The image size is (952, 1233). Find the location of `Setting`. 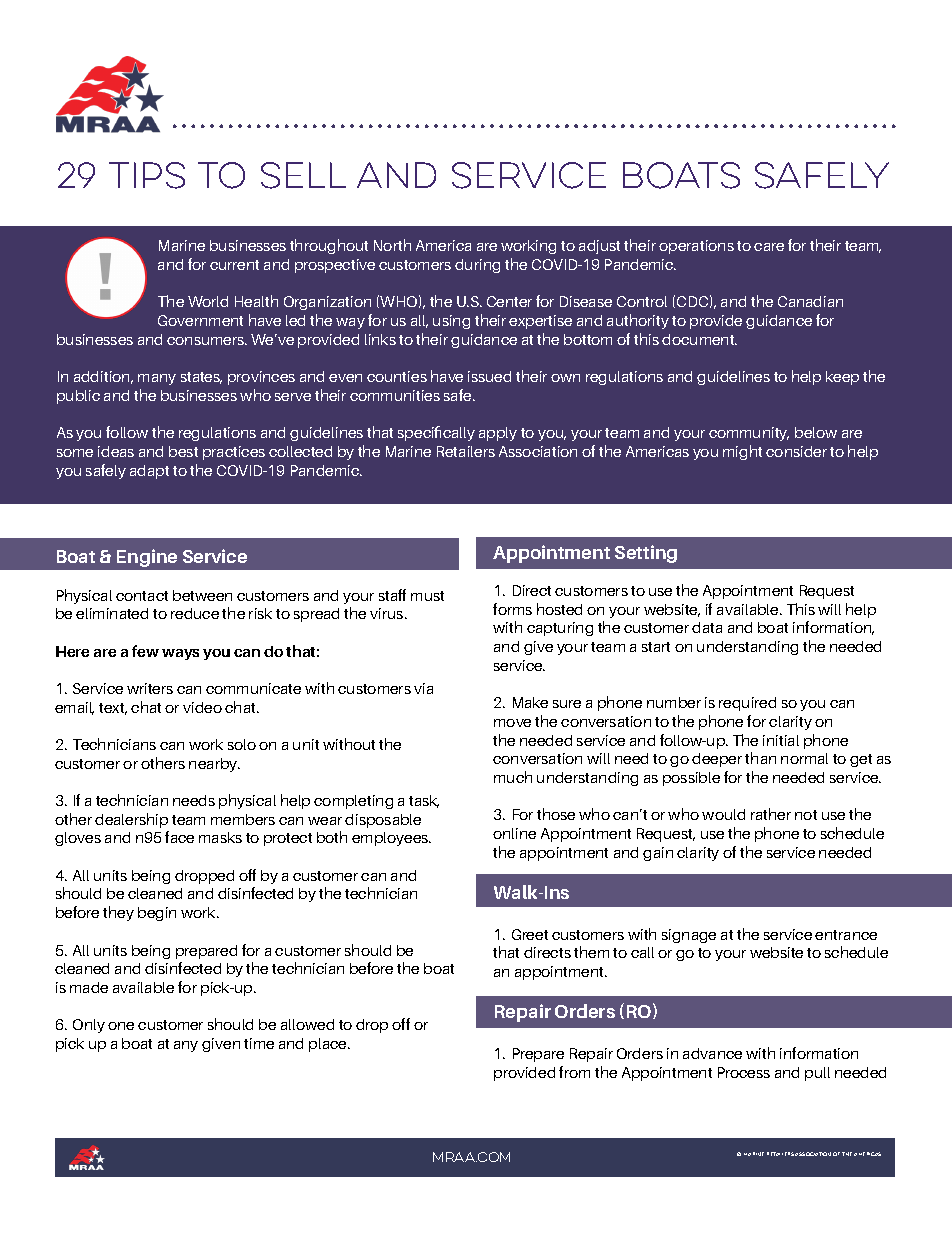

Setting is located at coordinates (646, 554).
